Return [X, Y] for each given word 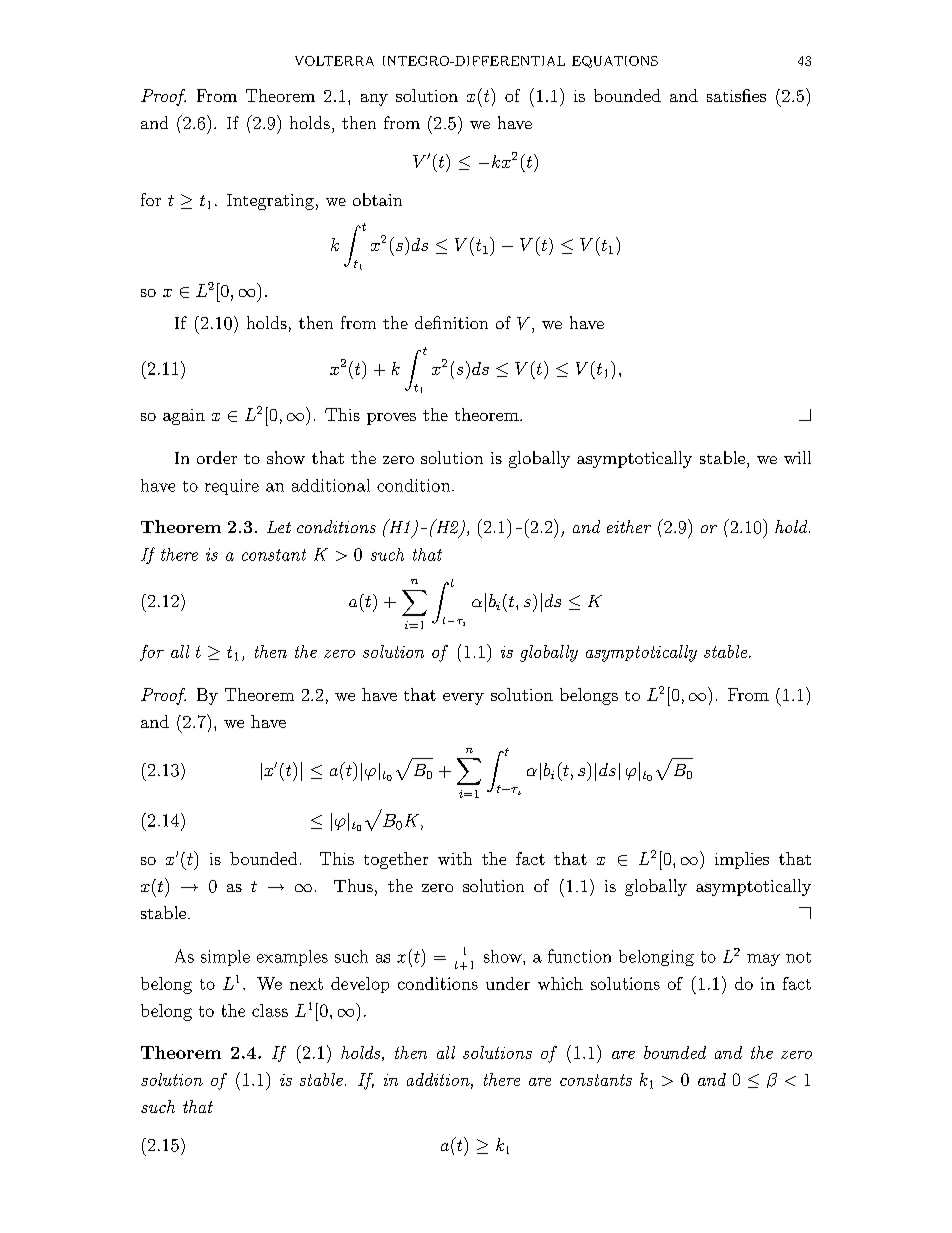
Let [279, 527]
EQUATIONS [615, 62]
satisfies [736, 95]
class [270, 1010]
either [629, 526]
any [374, 100]
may [763, 960]
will [797, 457]
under [508, 983]
